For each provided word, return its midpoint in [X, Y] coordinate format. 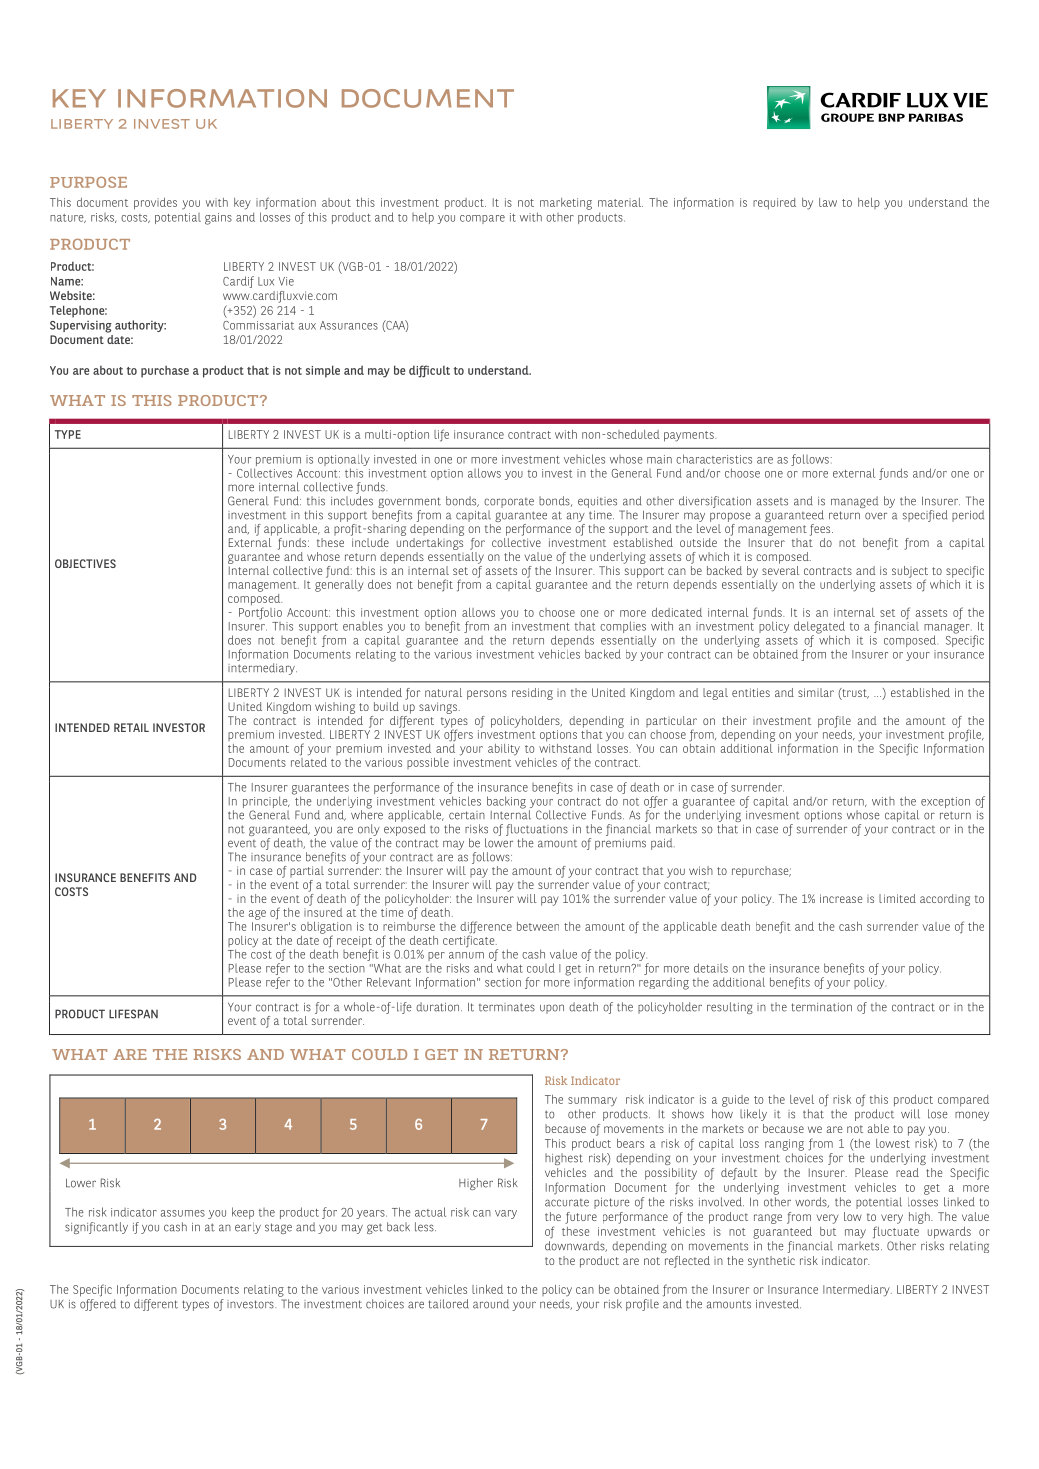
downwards [576, 1246]
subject [910, 573]
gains [218, 219]
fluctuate [896, 1232]
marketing [566, 204]
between [538, 926]
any [576, 517]
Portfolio [260, 612]
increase [841, 898]
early [248, 1228]
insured [323, 911]
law [828, 202]
